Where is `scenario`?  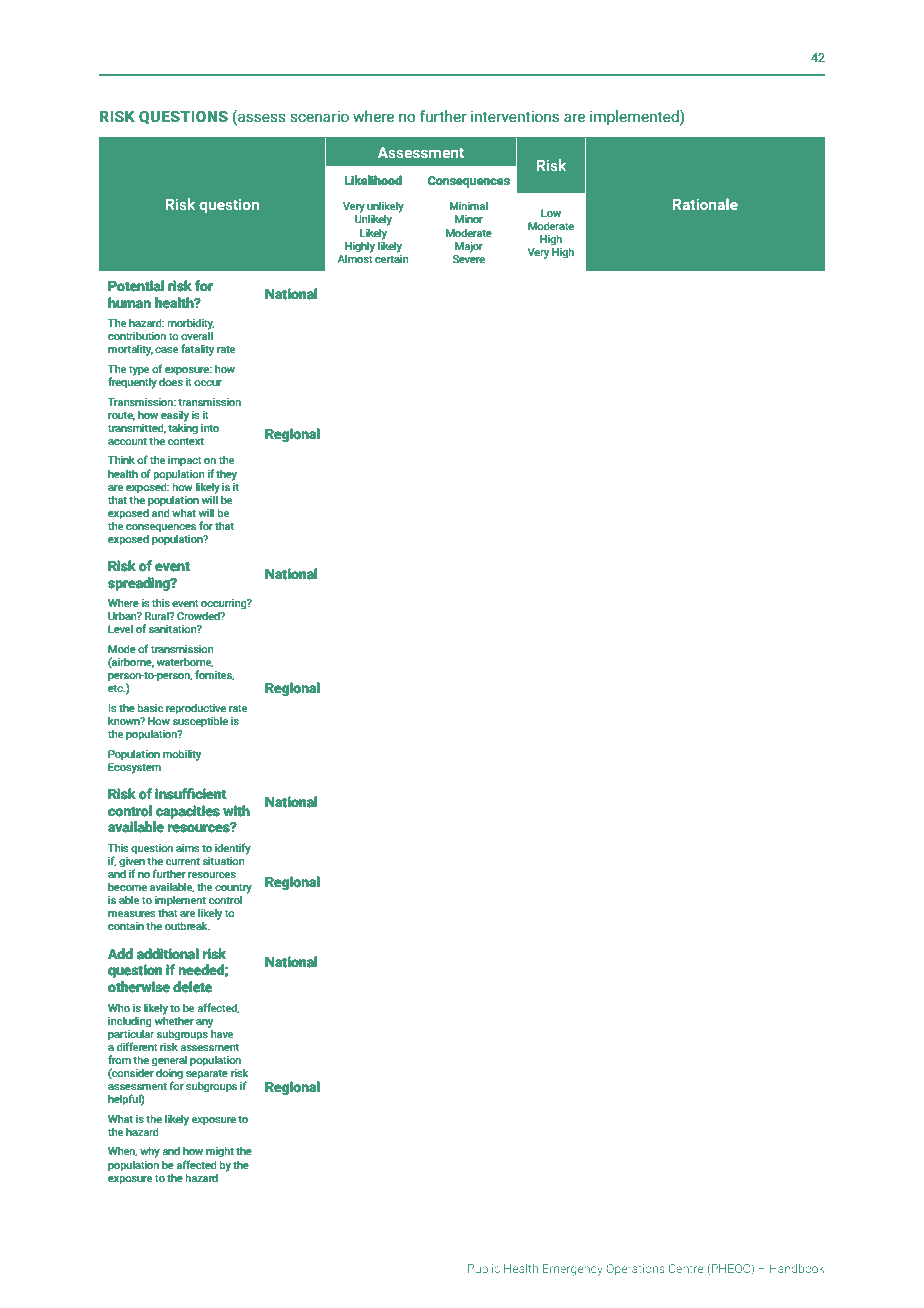 scenario is located at coordinates (319, 116).
